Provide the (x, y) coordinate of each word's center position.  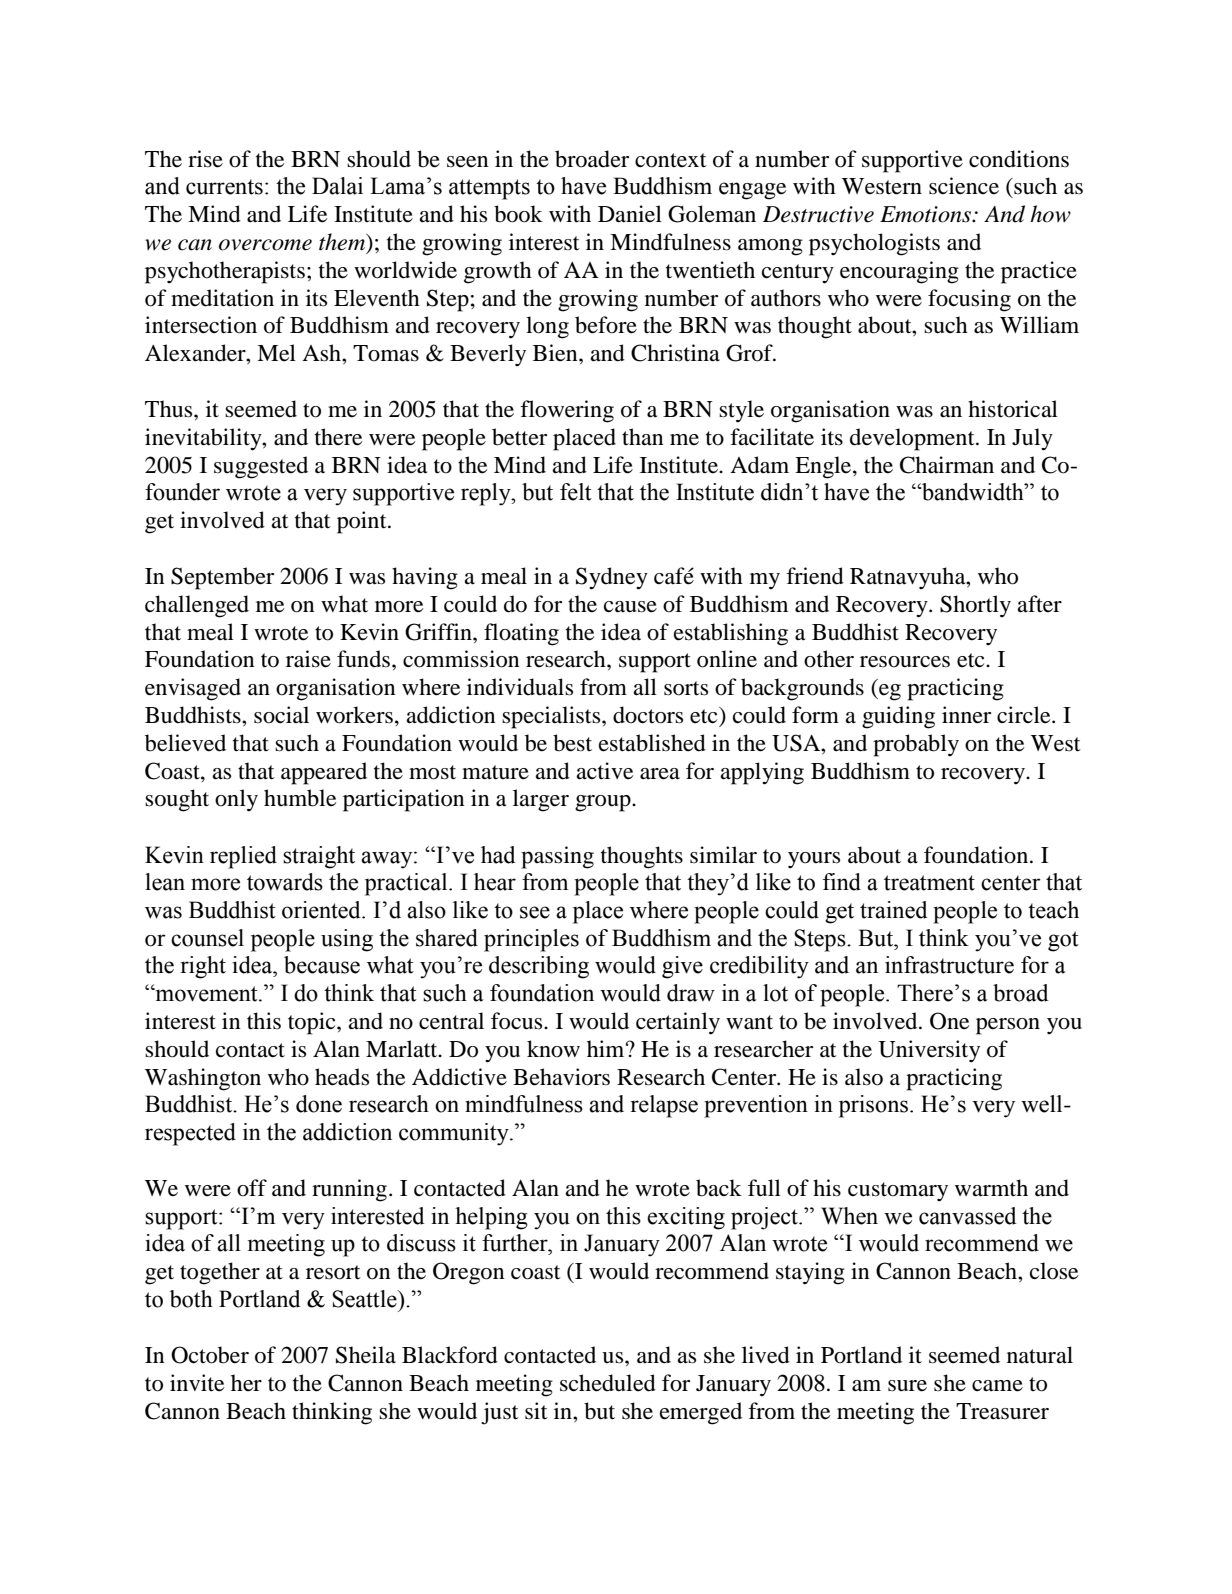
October (210, 1355)
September (222, 578)
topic (313, 1023)
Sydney (612, 578)
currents (224, 187)
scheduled (608, 1383)
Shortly (975, 606)
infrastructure (949, 965)
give (682, 967)
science (964, 186)
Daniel (630, 214)
